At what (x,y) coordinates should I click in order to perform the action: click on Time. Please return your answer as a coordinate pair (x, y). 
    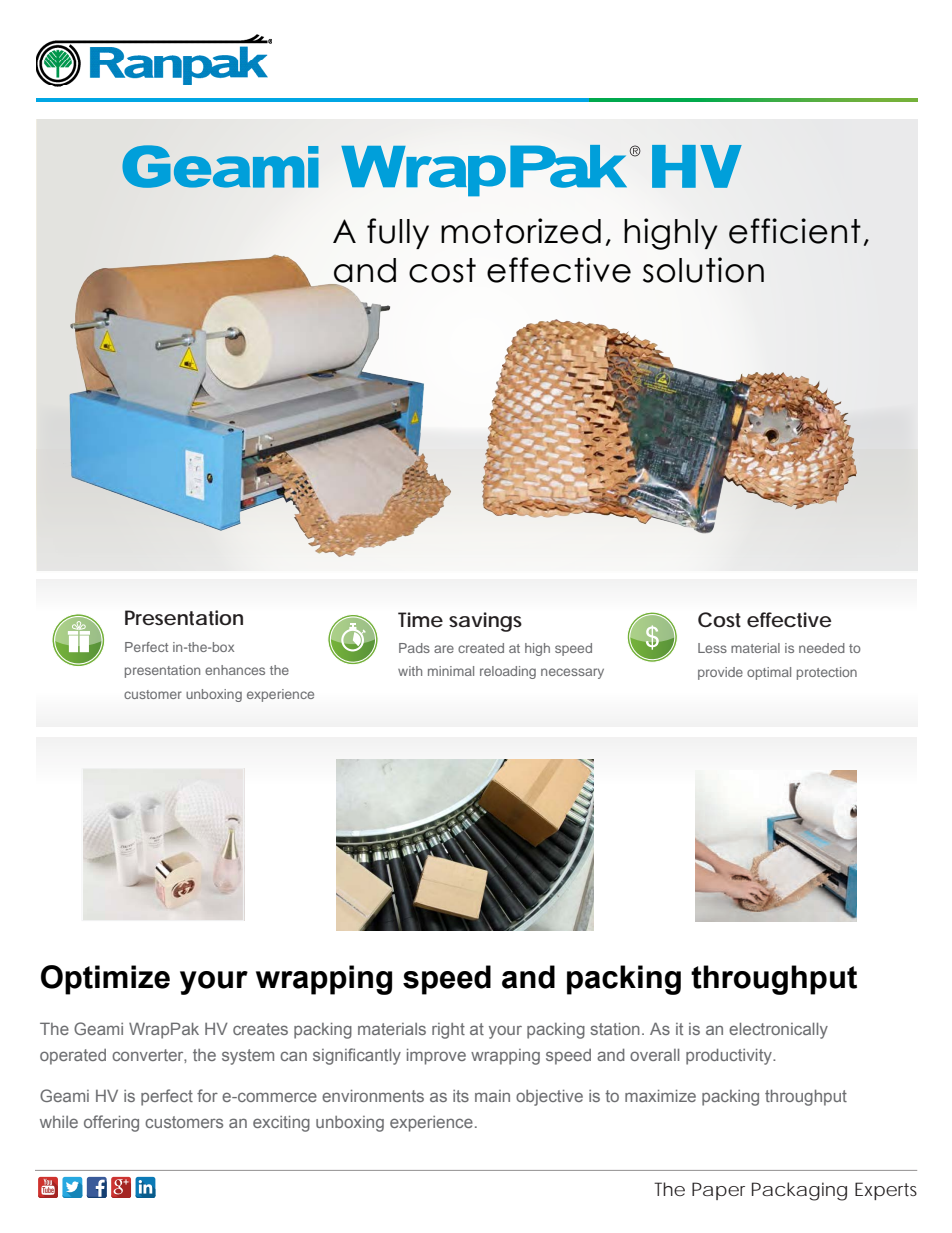
    Looking at the image, I should click on (420, 619).
